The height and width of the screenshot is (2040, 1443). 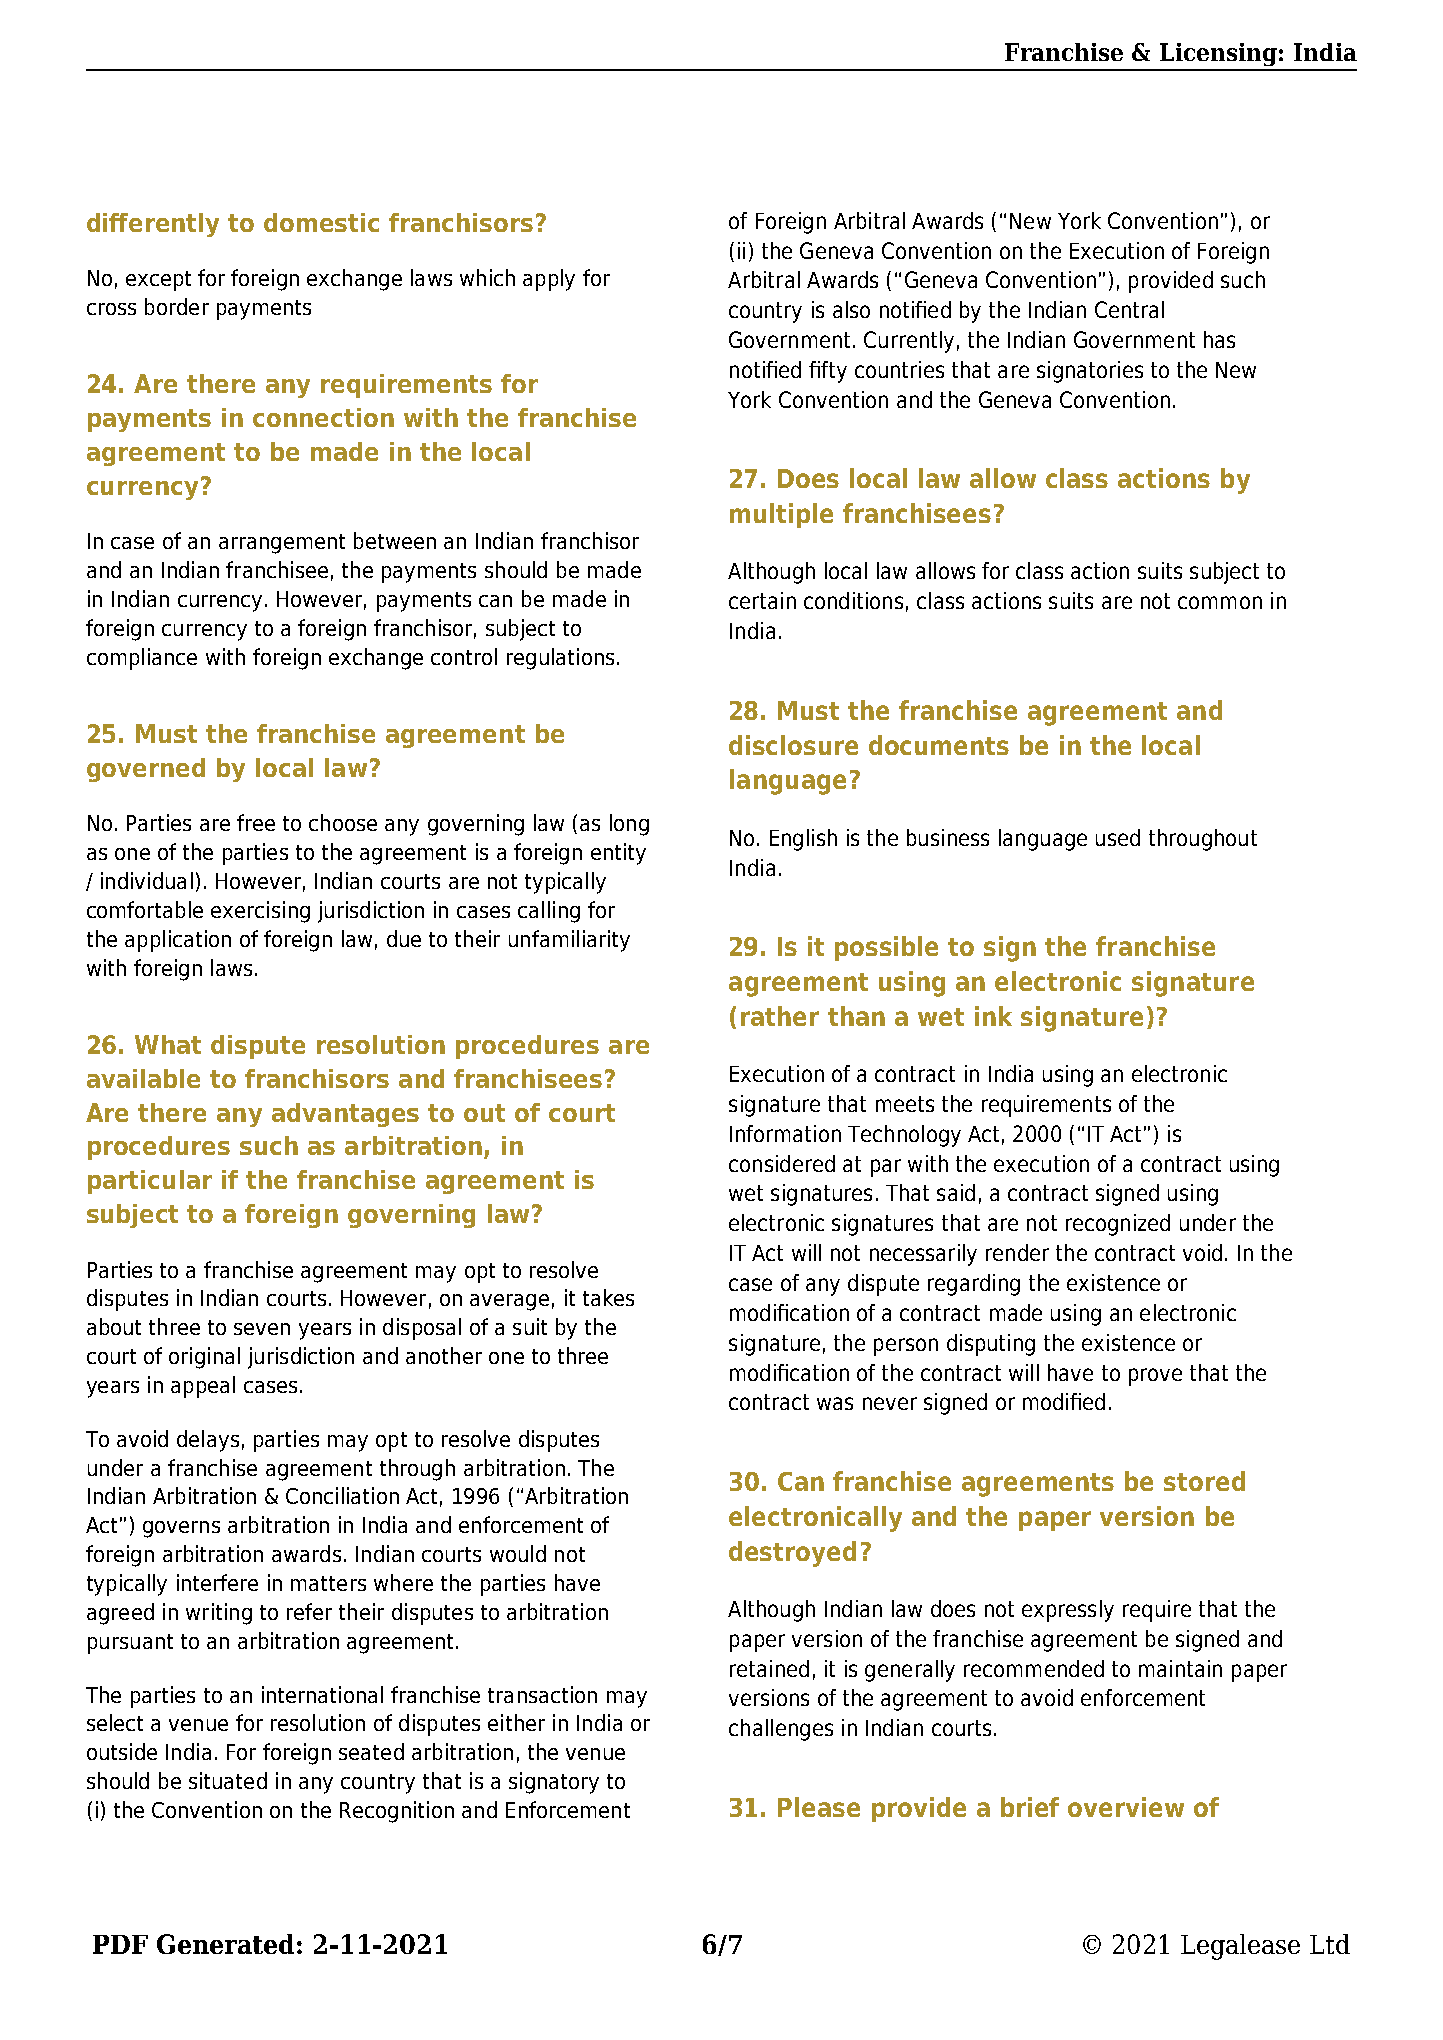 What do you see at coordinates (1129, 309) in the screenshot?
I see `Central` at bounding box center [1129, 309].
